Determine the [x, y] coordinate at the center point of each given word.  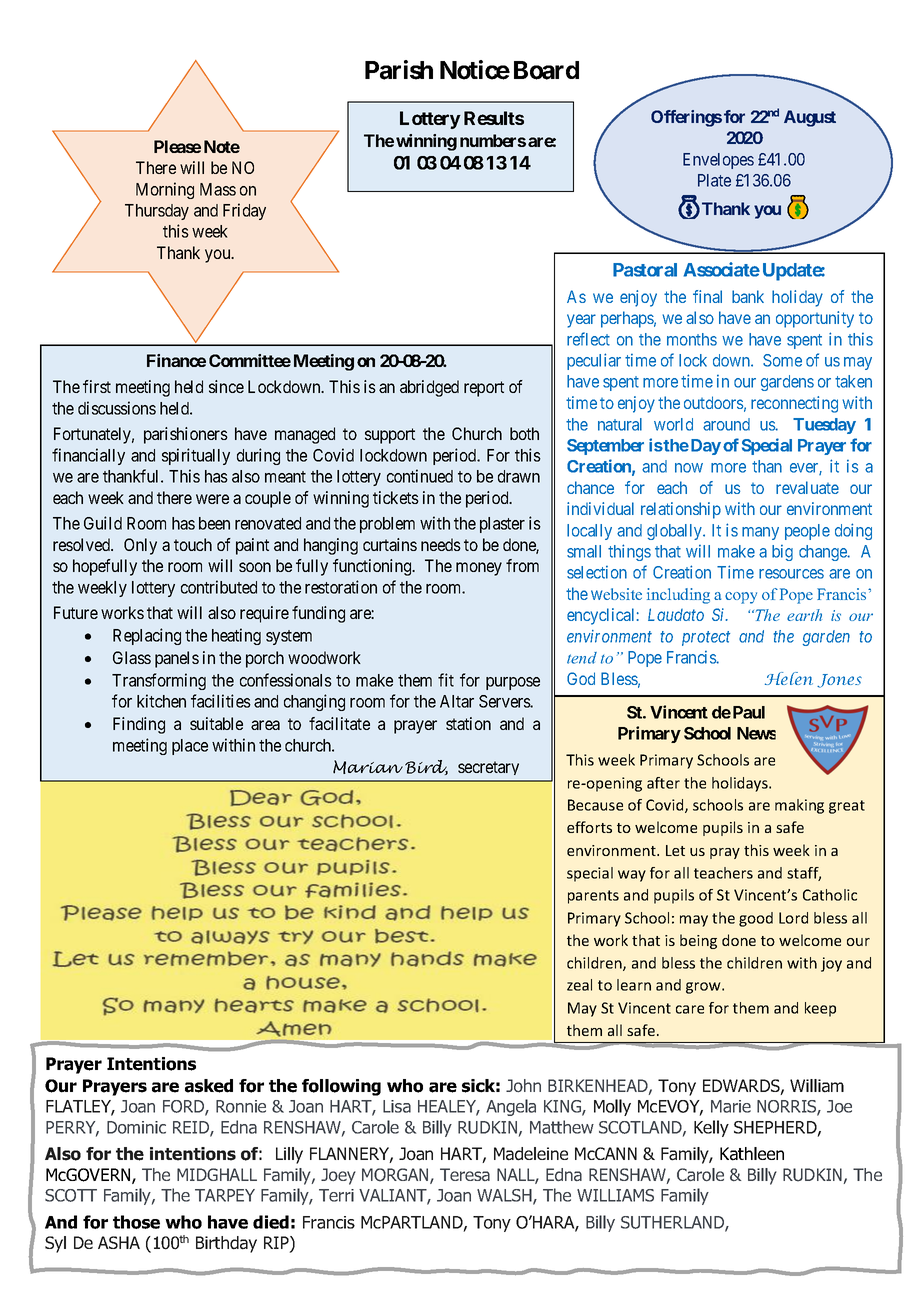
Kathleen [752, 1154]
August [810, 118]
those [136, 1222]
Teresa [465, 1174]
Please [177, 146]
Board [546, 70]
